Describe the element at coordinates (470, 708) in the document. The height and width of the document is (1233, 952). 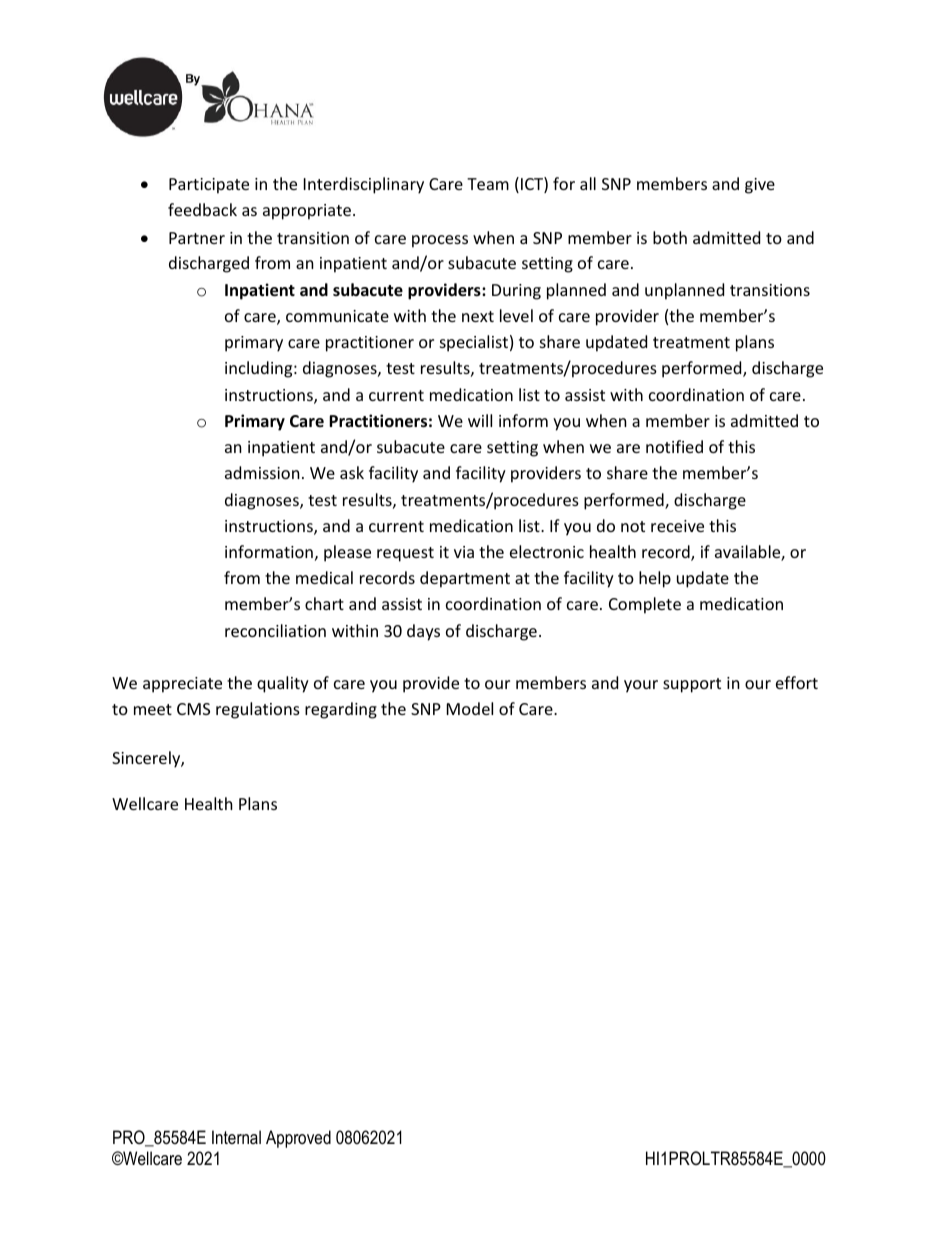
I see `Model` at that location.
